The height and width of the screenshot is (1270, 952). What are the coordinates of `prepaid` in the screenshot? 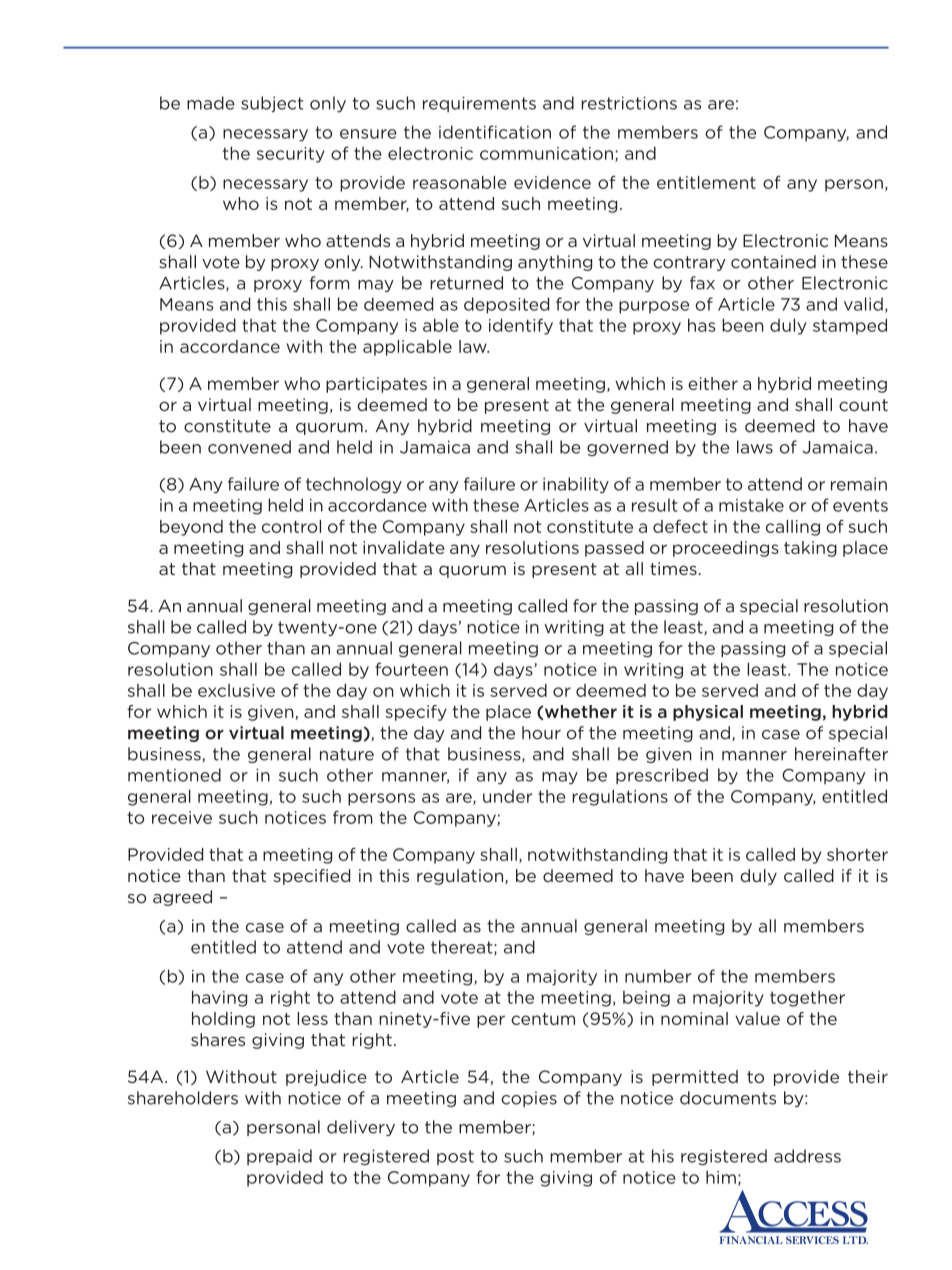 It's located at (279, 1157).
